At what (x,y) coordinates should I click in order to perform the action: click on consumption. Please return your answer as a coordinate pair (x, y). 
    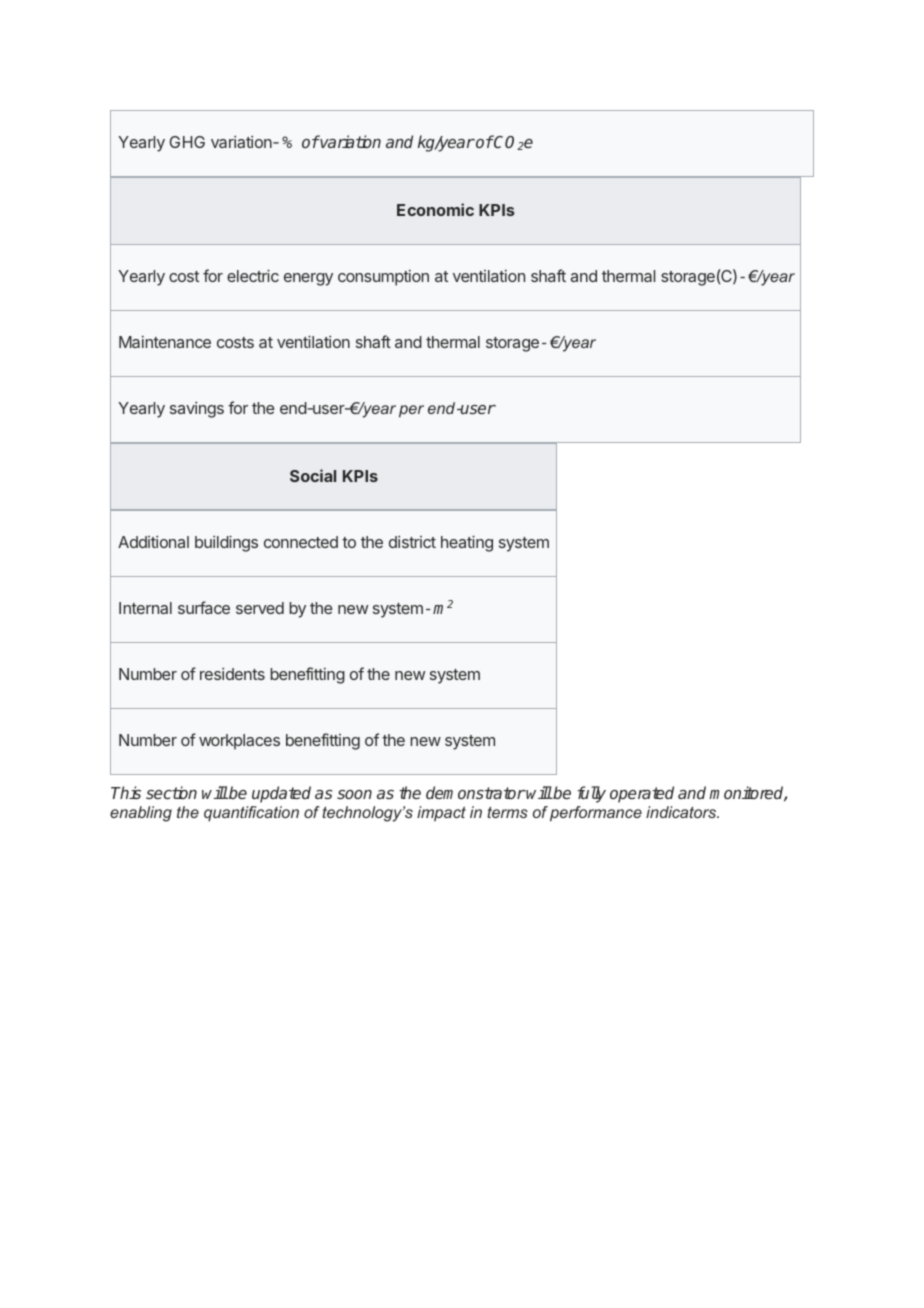
    Looking at the image, I should click on (383, 278).
